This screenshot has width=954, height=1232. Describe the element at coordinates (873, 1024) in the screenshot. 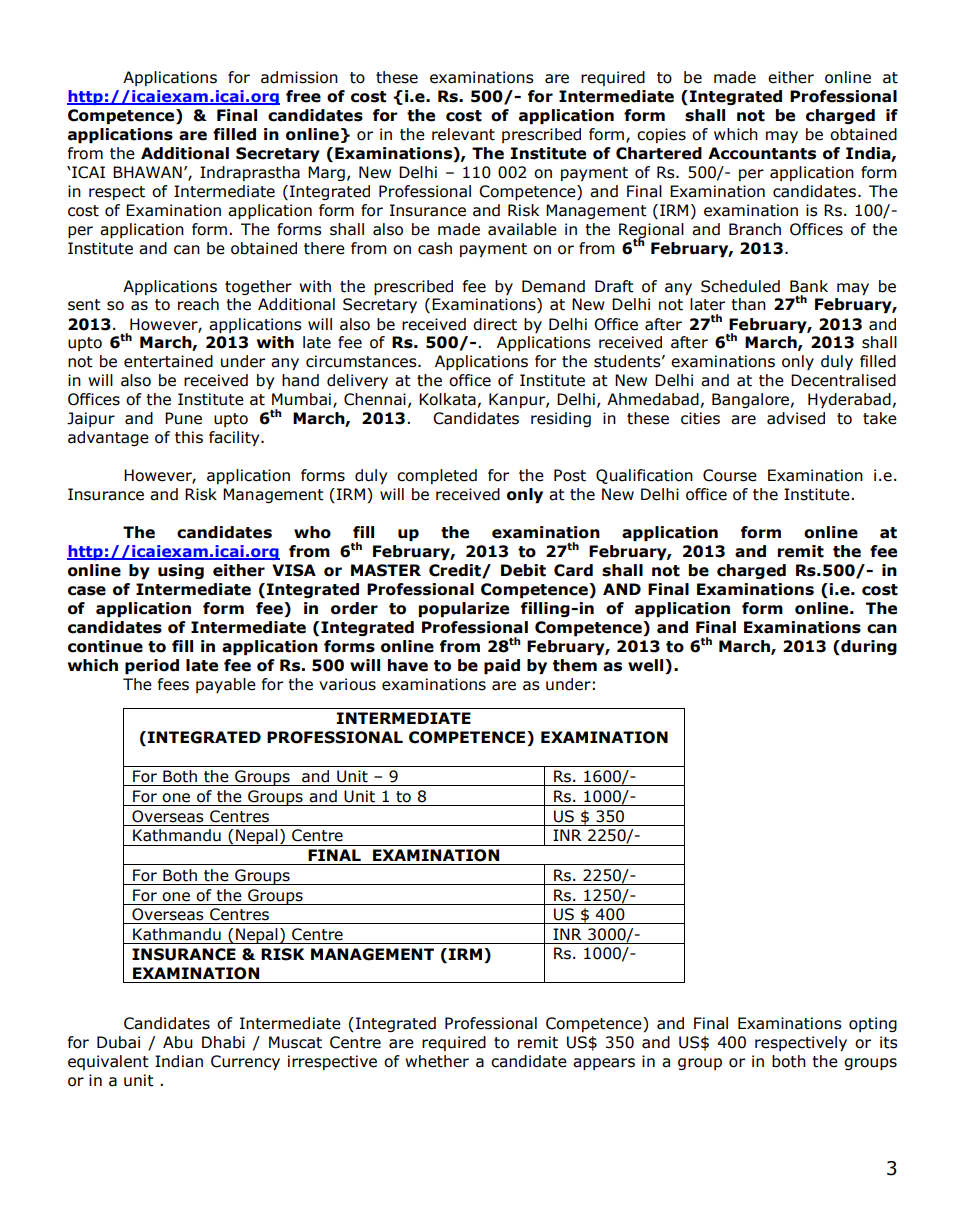

I see `opting` at that location.
